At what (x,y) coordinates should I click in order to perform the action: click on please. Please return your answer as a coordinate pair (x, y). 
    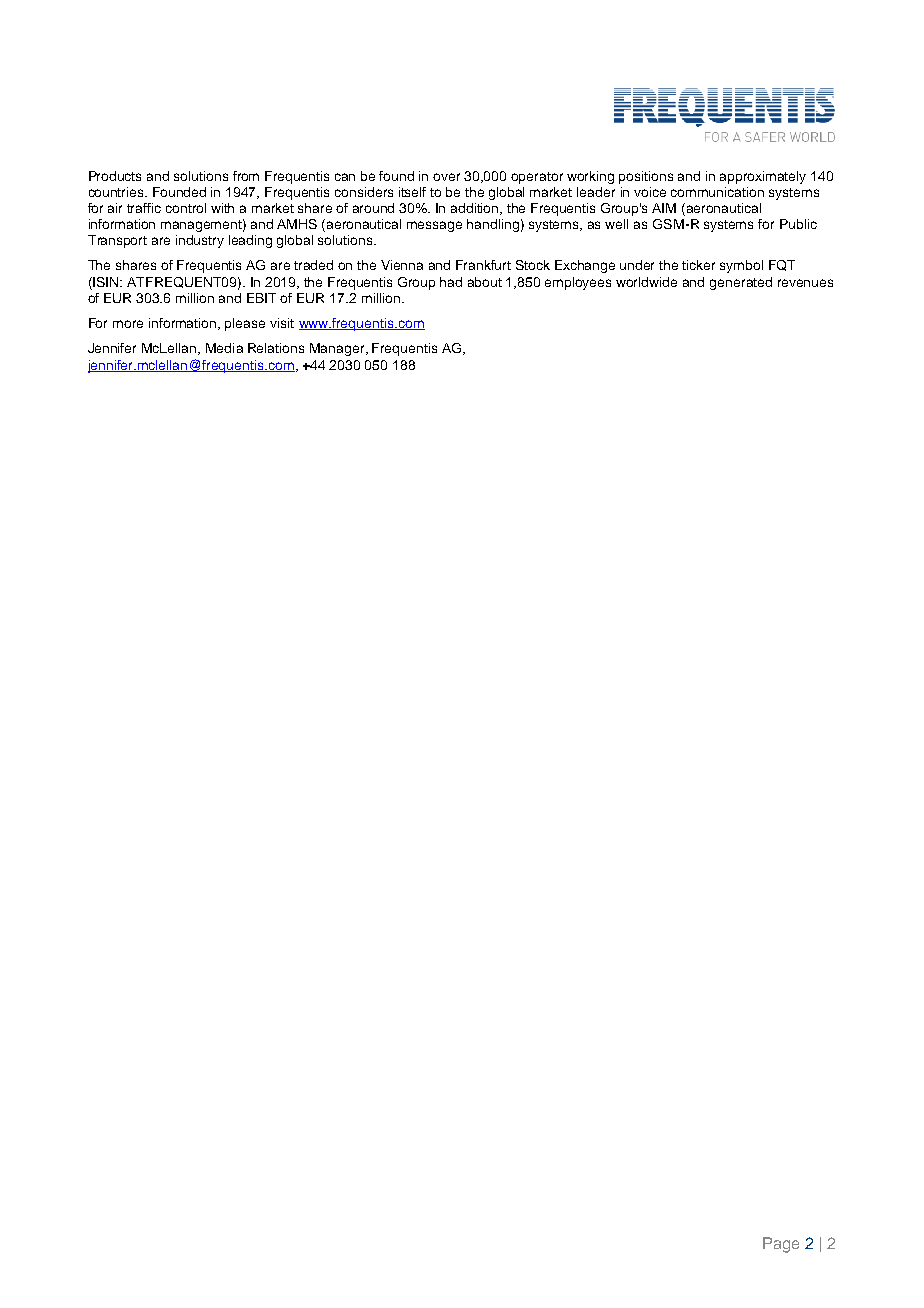
    Looking at the image, I should click on (245, 324).
